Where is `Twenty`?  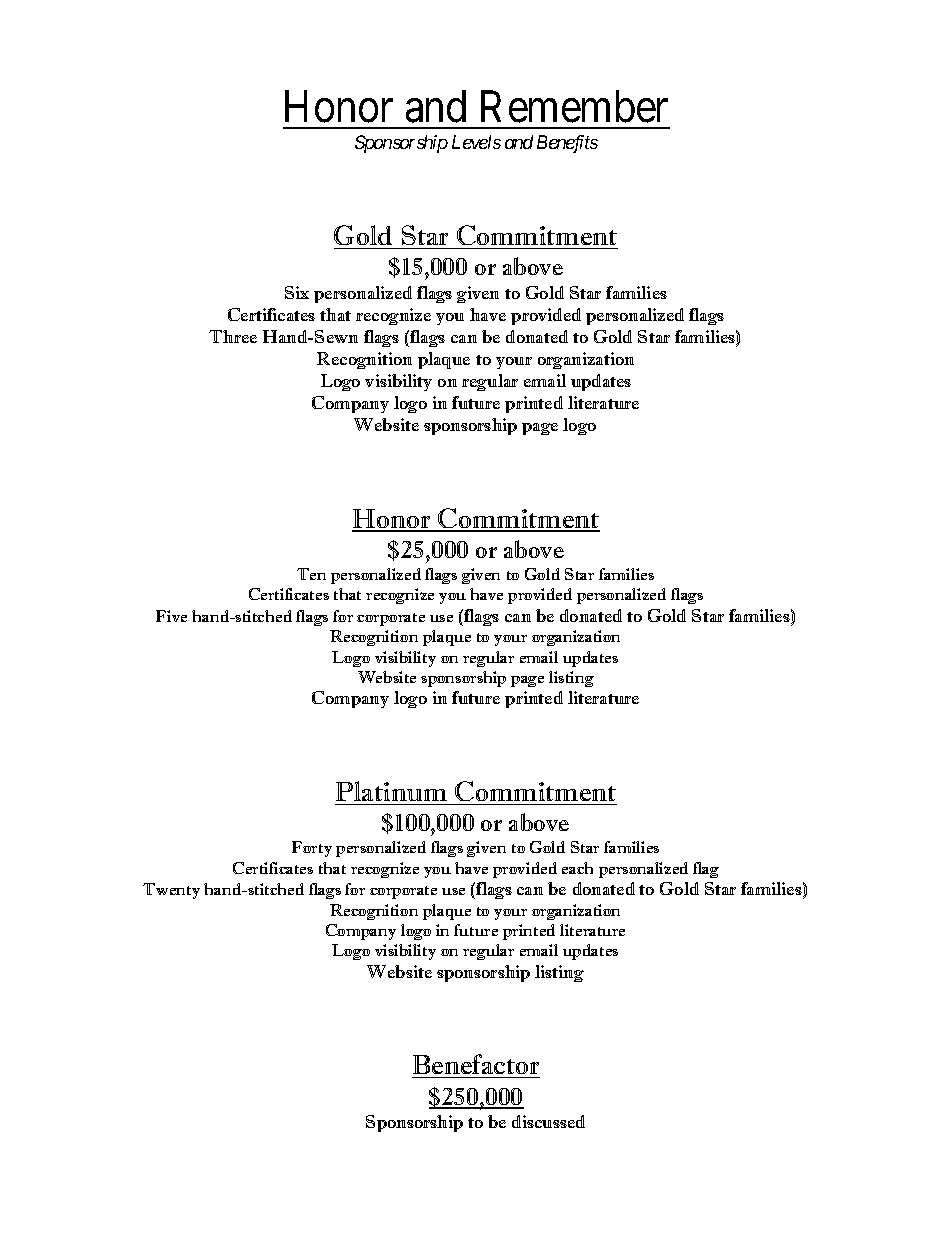 Twenty is located at coordinates (171, 891).
